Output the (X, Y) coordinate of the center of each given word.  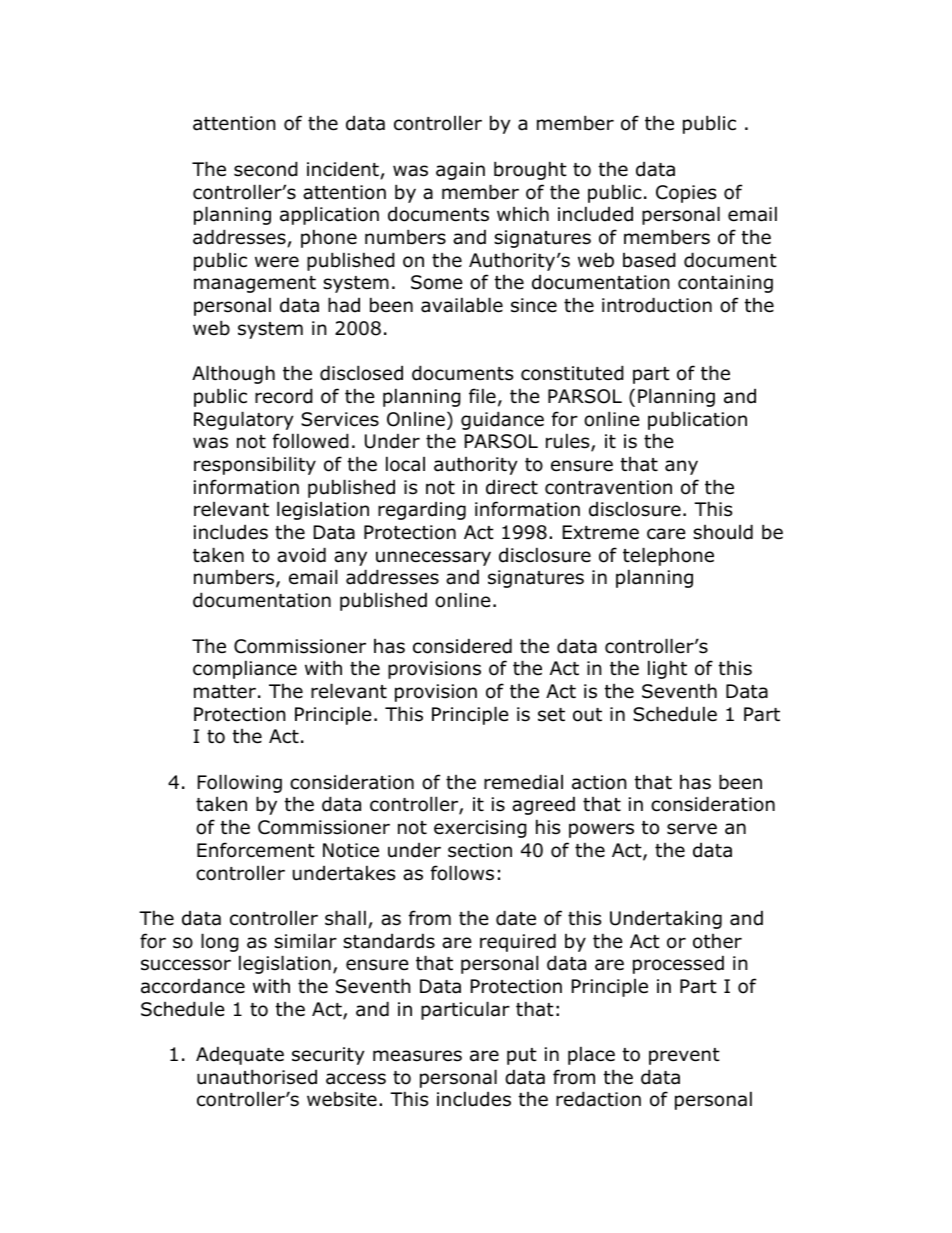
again (460, 171)
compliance (245, 669)
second (266, 169)
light (667, 669)
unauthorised (257, 1077)
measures (417, 1056)
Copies (686, 194)
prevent (684, 1056)
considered (462, 646)
